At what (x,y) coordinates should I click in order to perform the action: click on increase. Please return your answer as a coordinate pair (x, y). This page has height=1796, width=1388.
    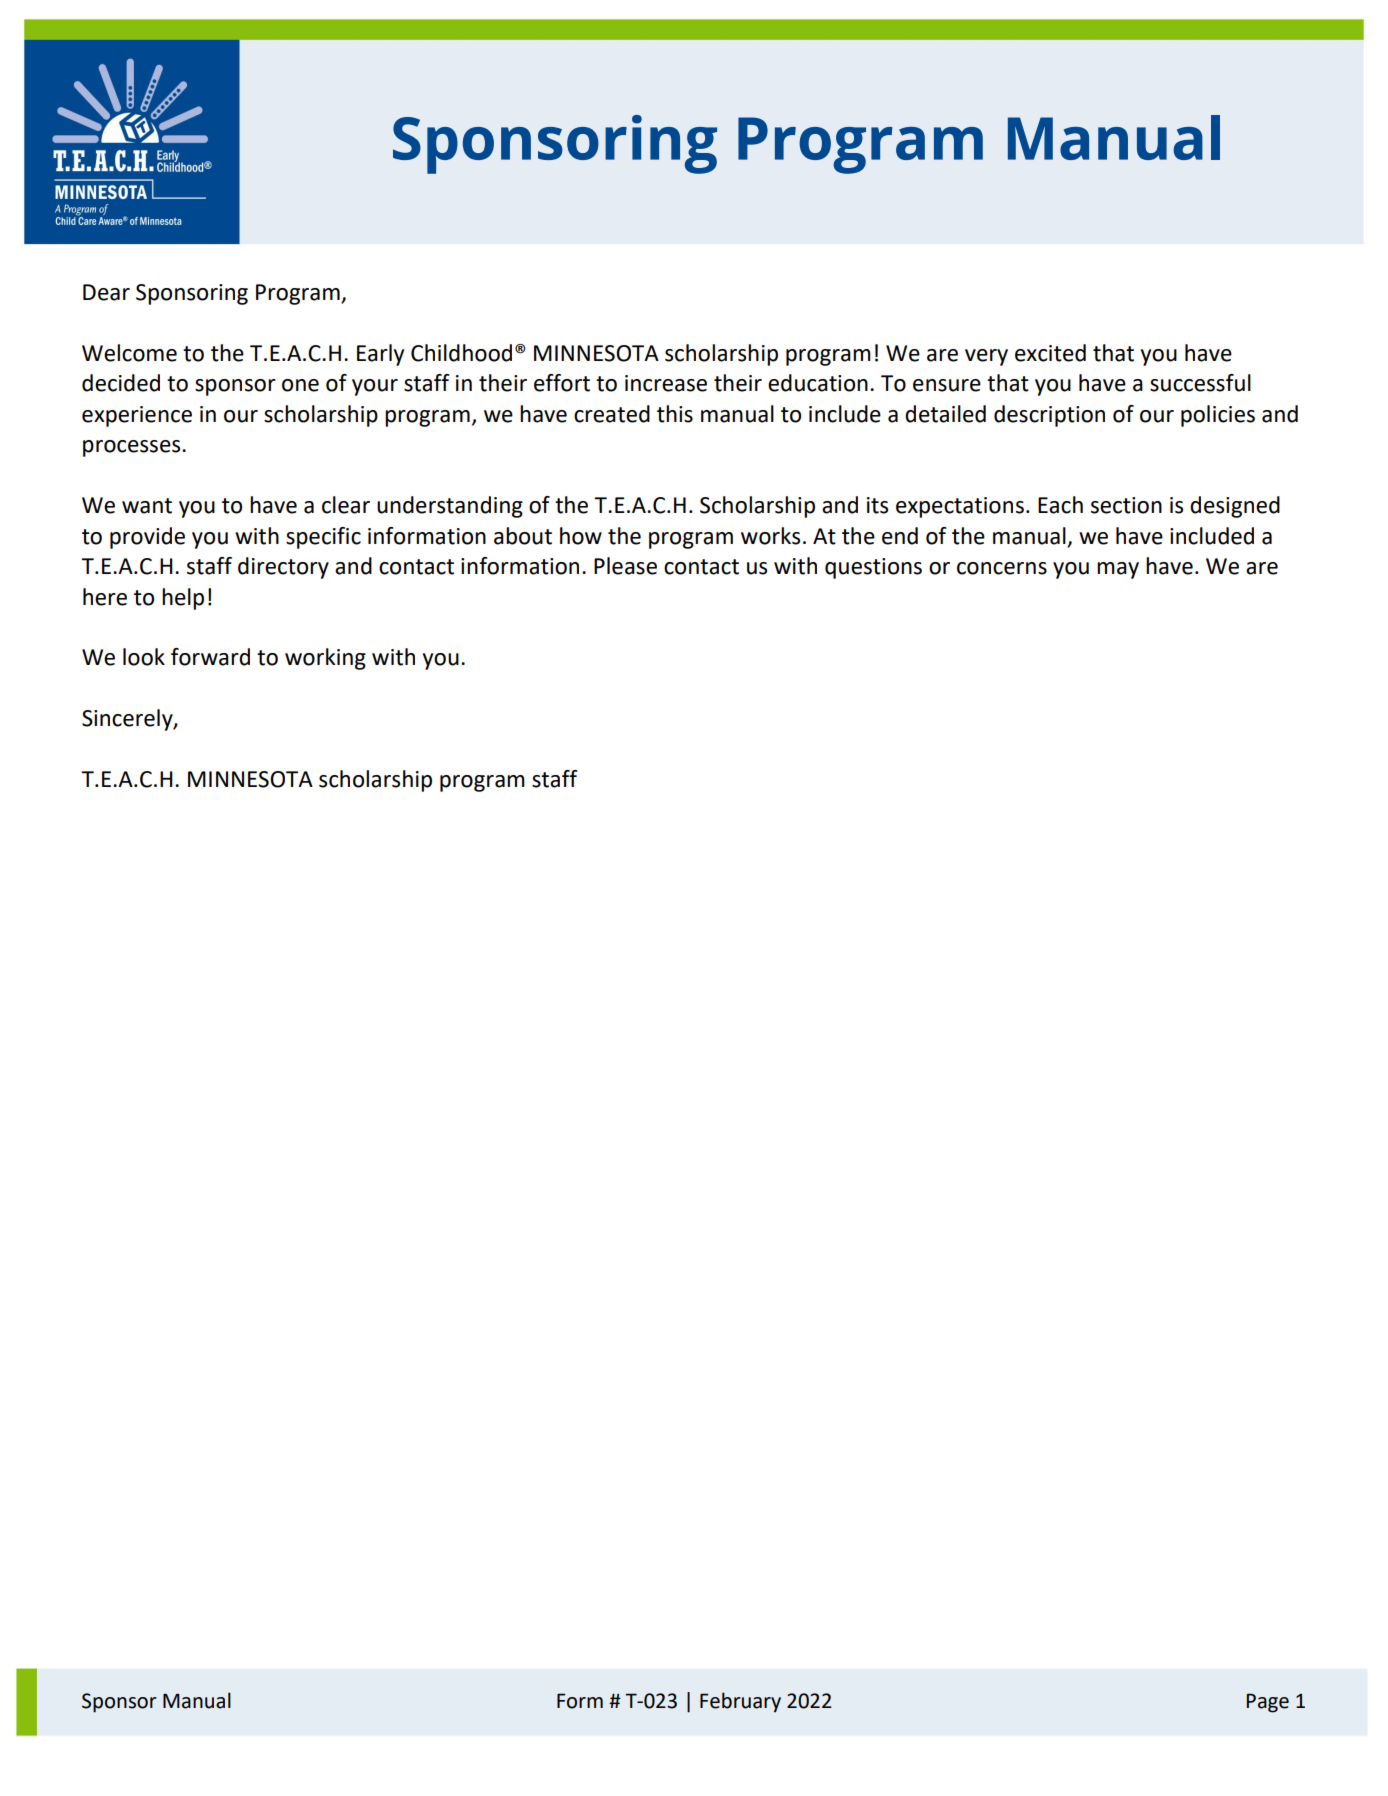
    Looking at the image, I should click on (666, 383).
